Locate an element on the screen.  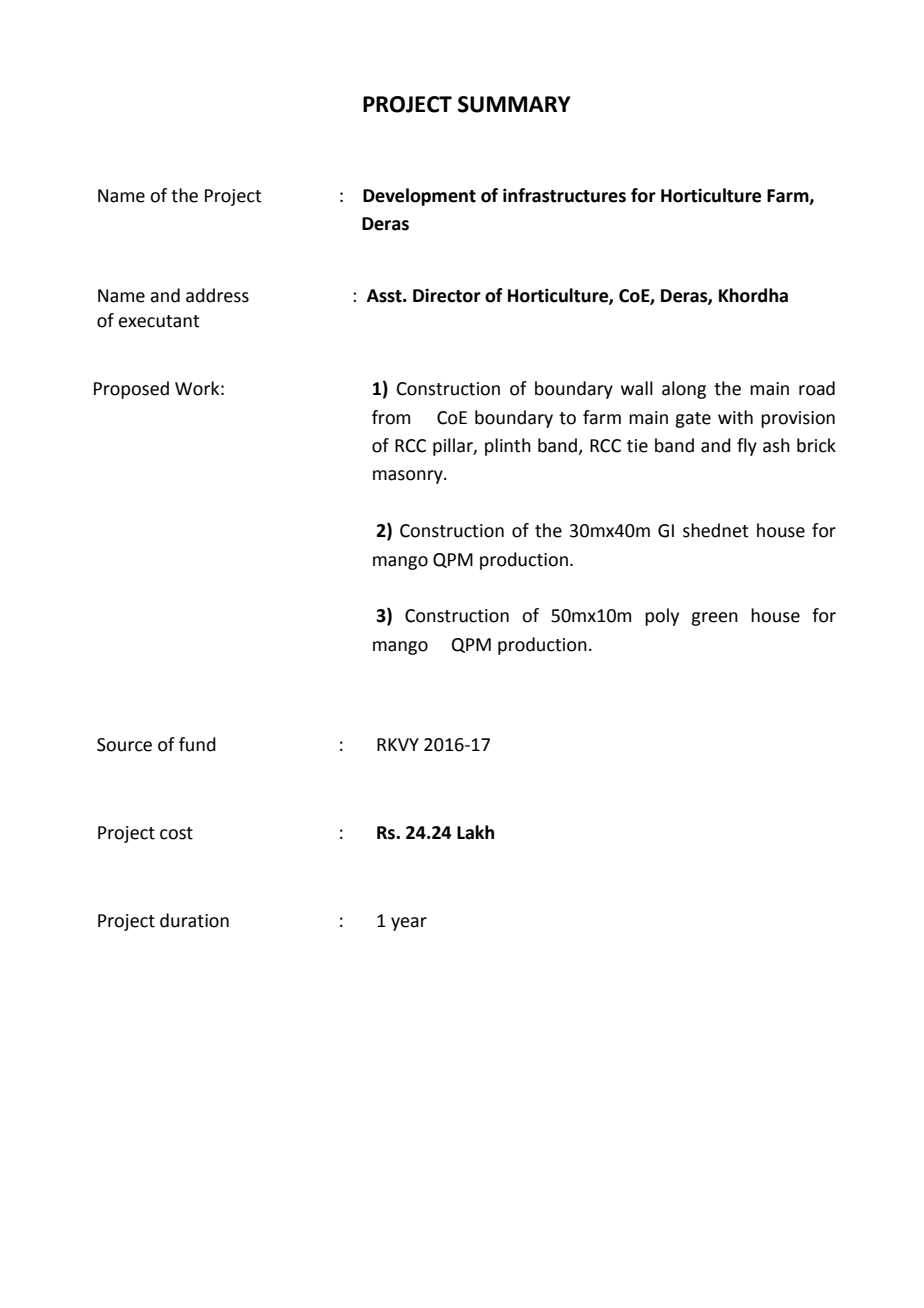
Development is located at coordinates (419, 197).
